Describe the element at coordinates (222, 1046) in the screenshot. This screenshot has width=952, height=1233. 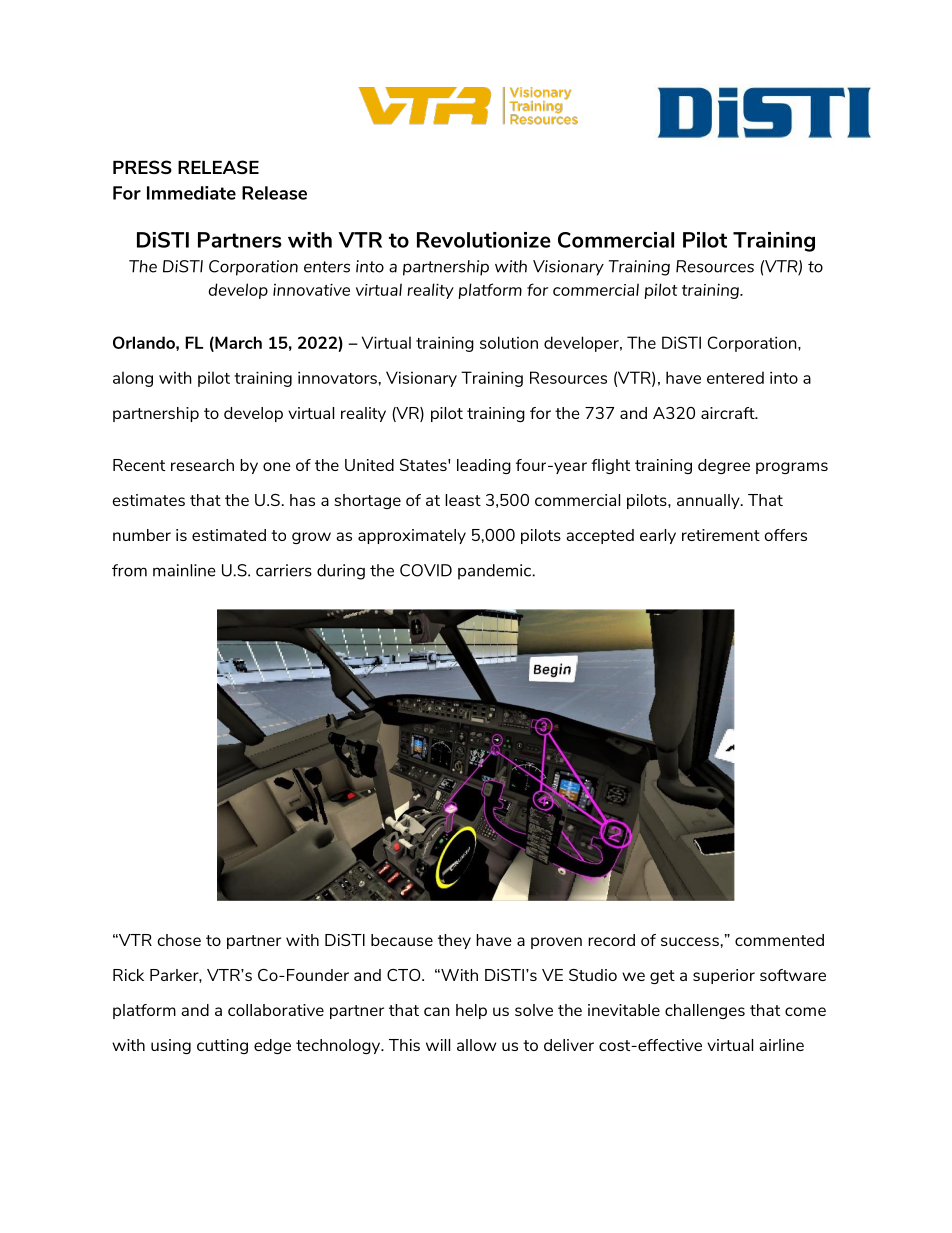
I see `cutting` at that location.
